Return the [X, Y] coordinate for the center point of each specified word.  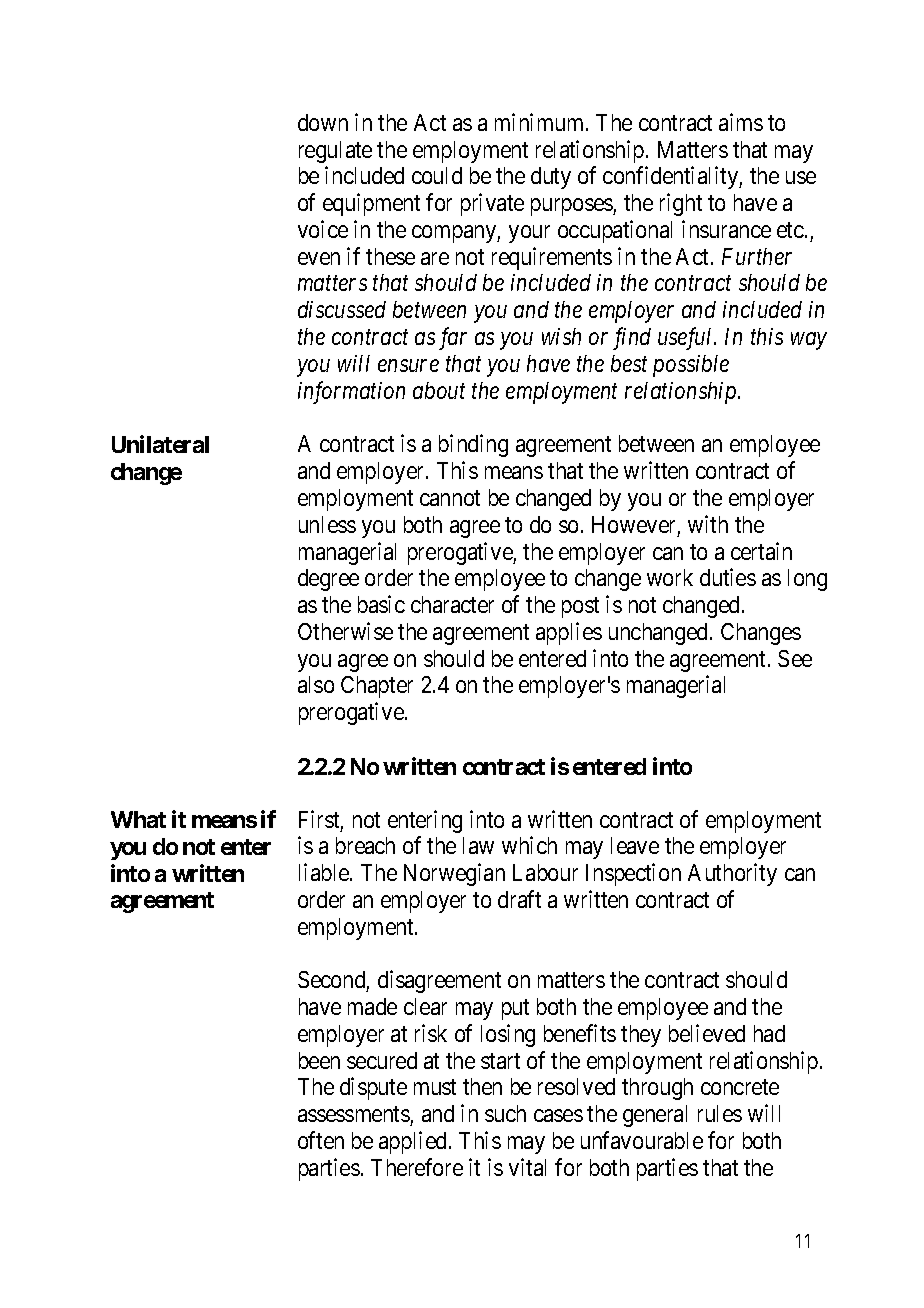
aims [741, 122]
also [316, 684]
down [323, 122]
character [452, 604]
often [321, 1140]
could [437, 175]
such [505, 1113]
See [795, 658]
